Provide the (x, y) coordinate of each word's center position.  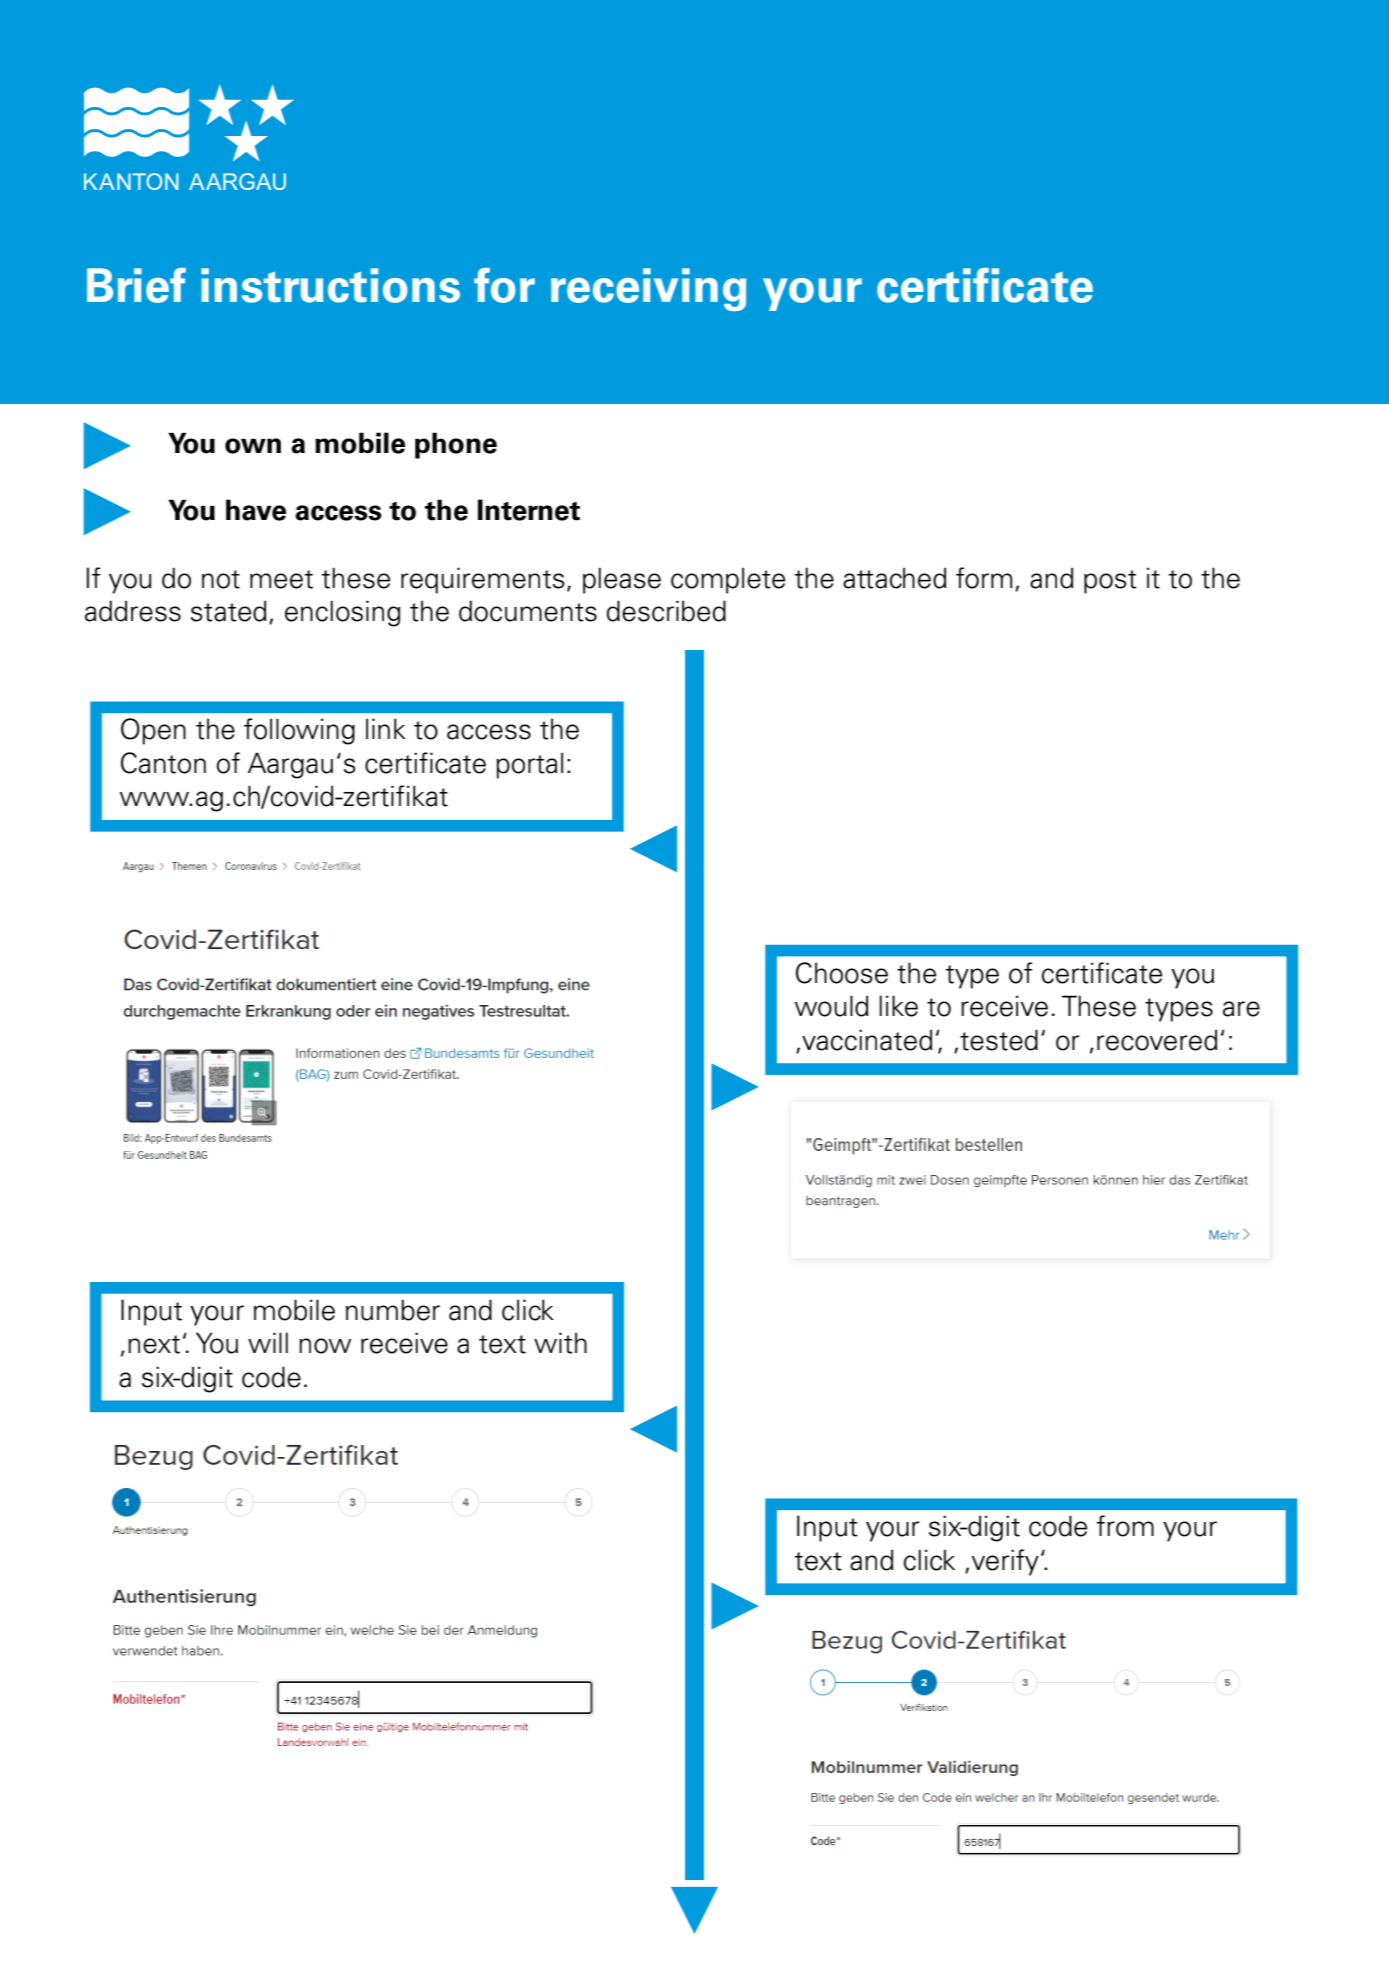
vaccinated (867, 1040)
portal (529, 765)
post (1110, 582)
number (393, 1310)
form (984, 578)
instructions (330, 285)
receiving (648, 289)
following (299, 731)
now (325, 1346)
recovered (1157, 1040)
